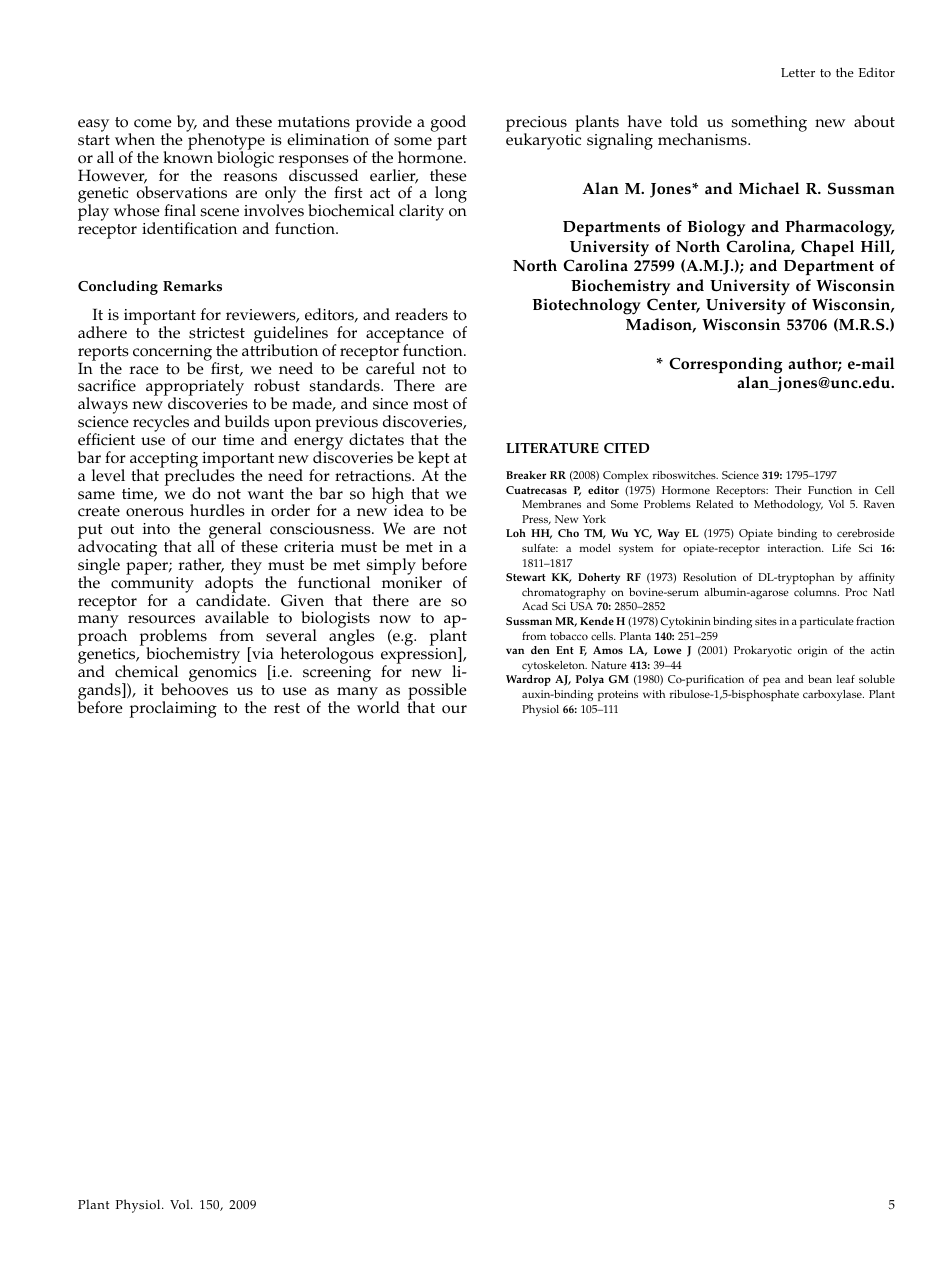 This page has width=952, height=1275. I want to click on Corresponding, so click(725, 365).
